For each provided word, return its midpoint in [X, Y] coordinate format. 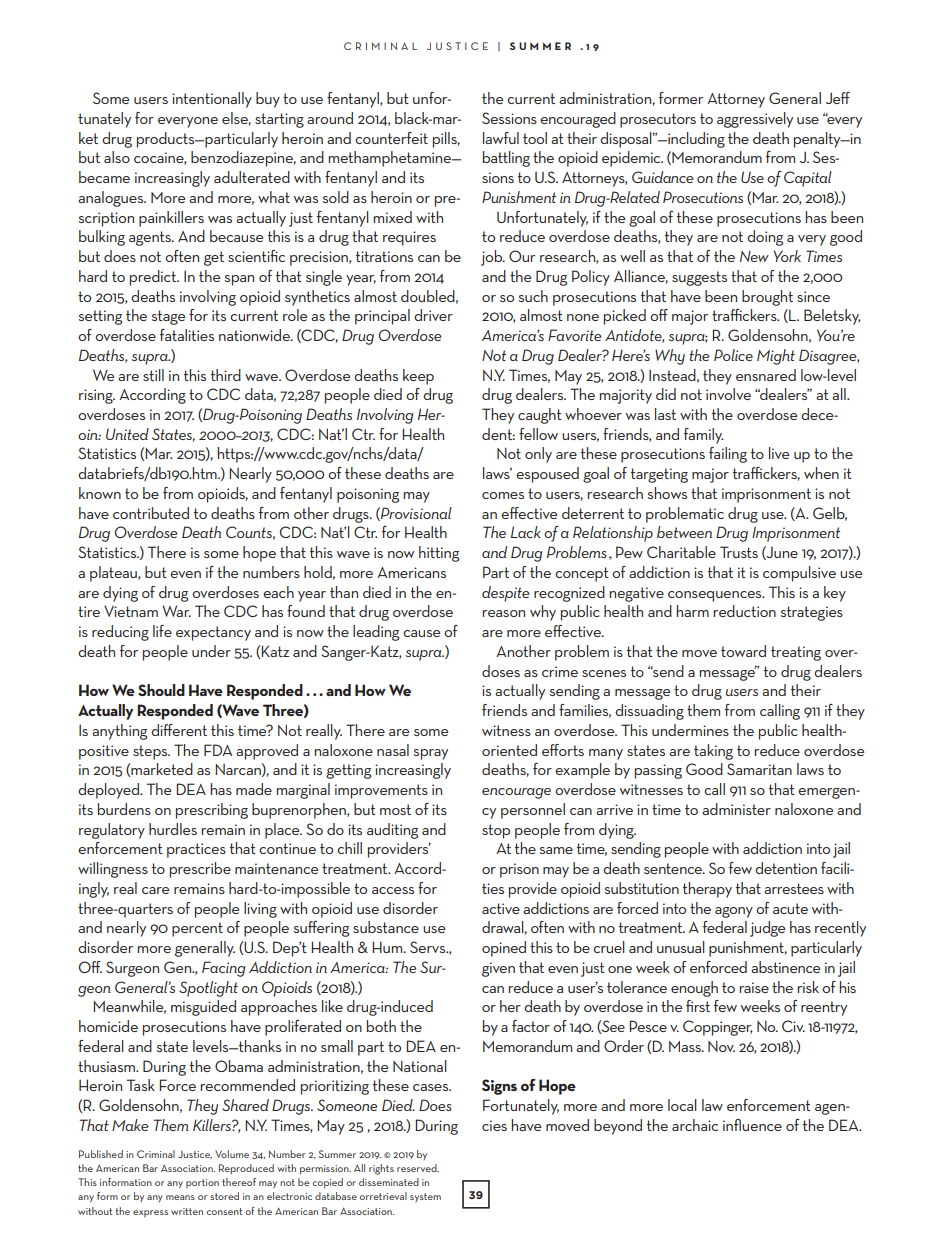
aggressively [755, 120]
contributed [151, 513]
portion [202, 1183]
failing [728, 455]
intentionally [212, 100]
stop [496, 831]
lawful [501, 138]
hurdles [173, 829]
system [425, 1197]
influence [752, 1125]
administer [736, 809]
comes [503, 495]
